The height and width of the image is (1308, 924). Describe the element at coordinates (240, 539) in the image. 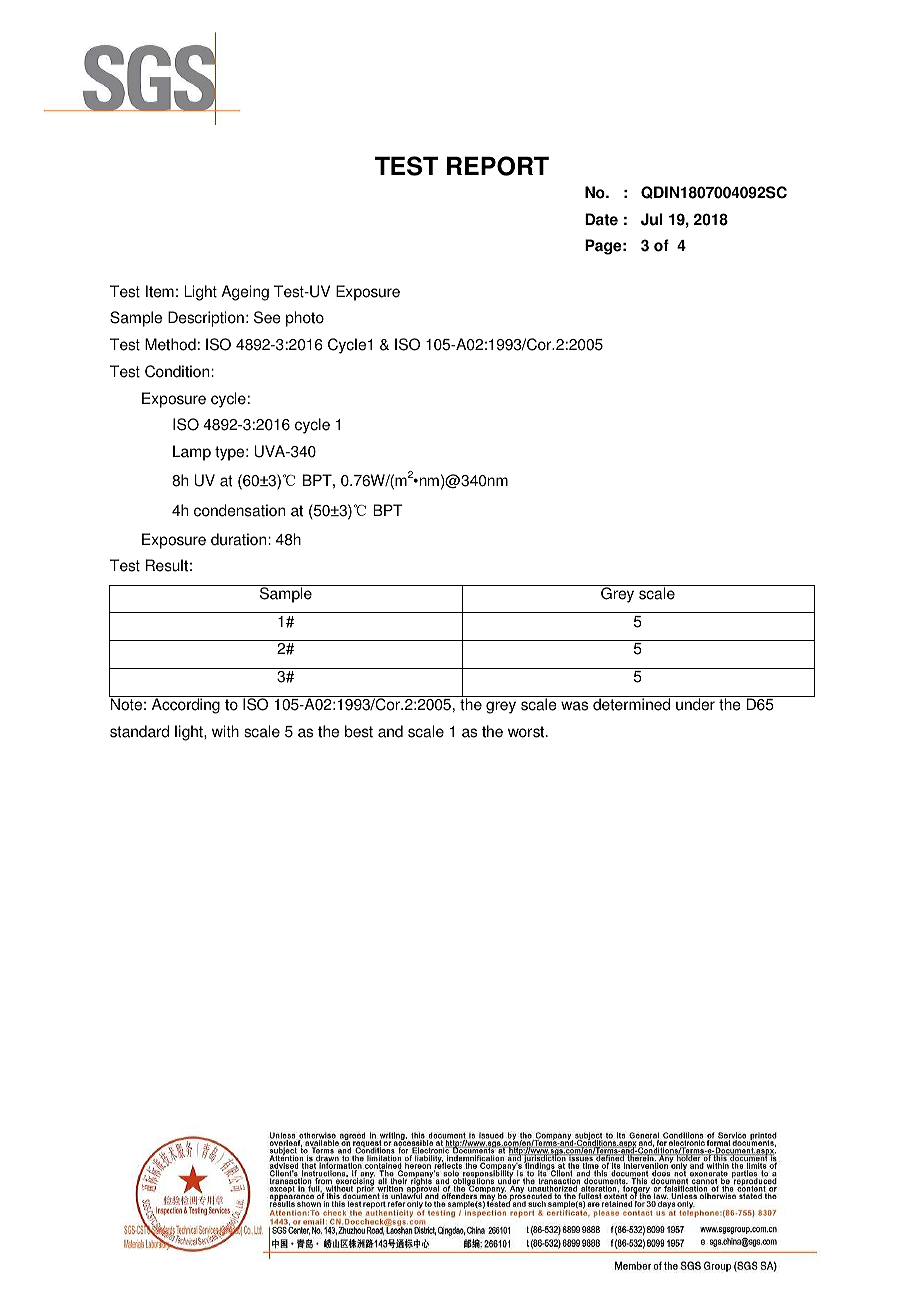

I see `duration` at that location.
